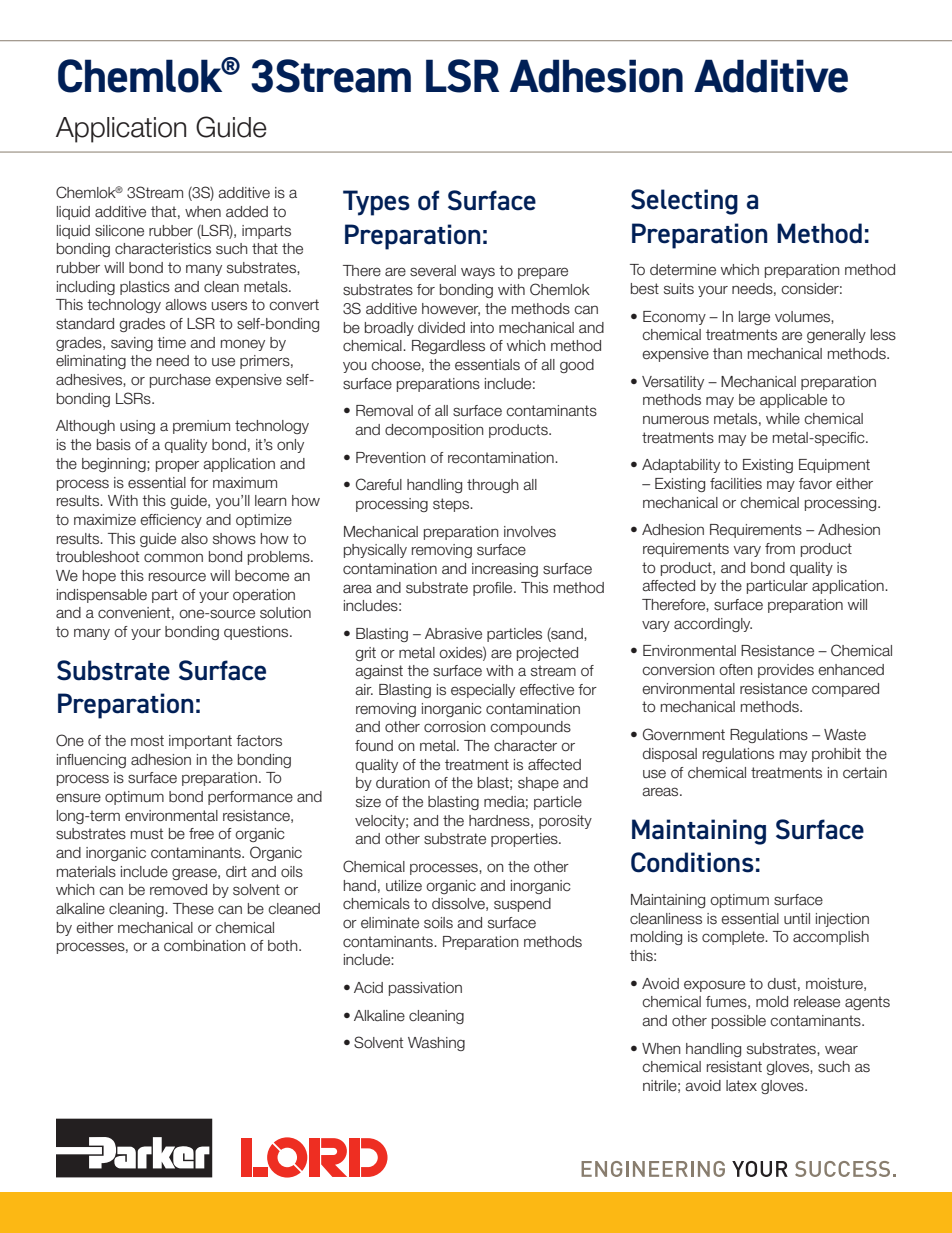 This screenshot has width=952, height=1233. I want to click on from, so click(780, 549).
